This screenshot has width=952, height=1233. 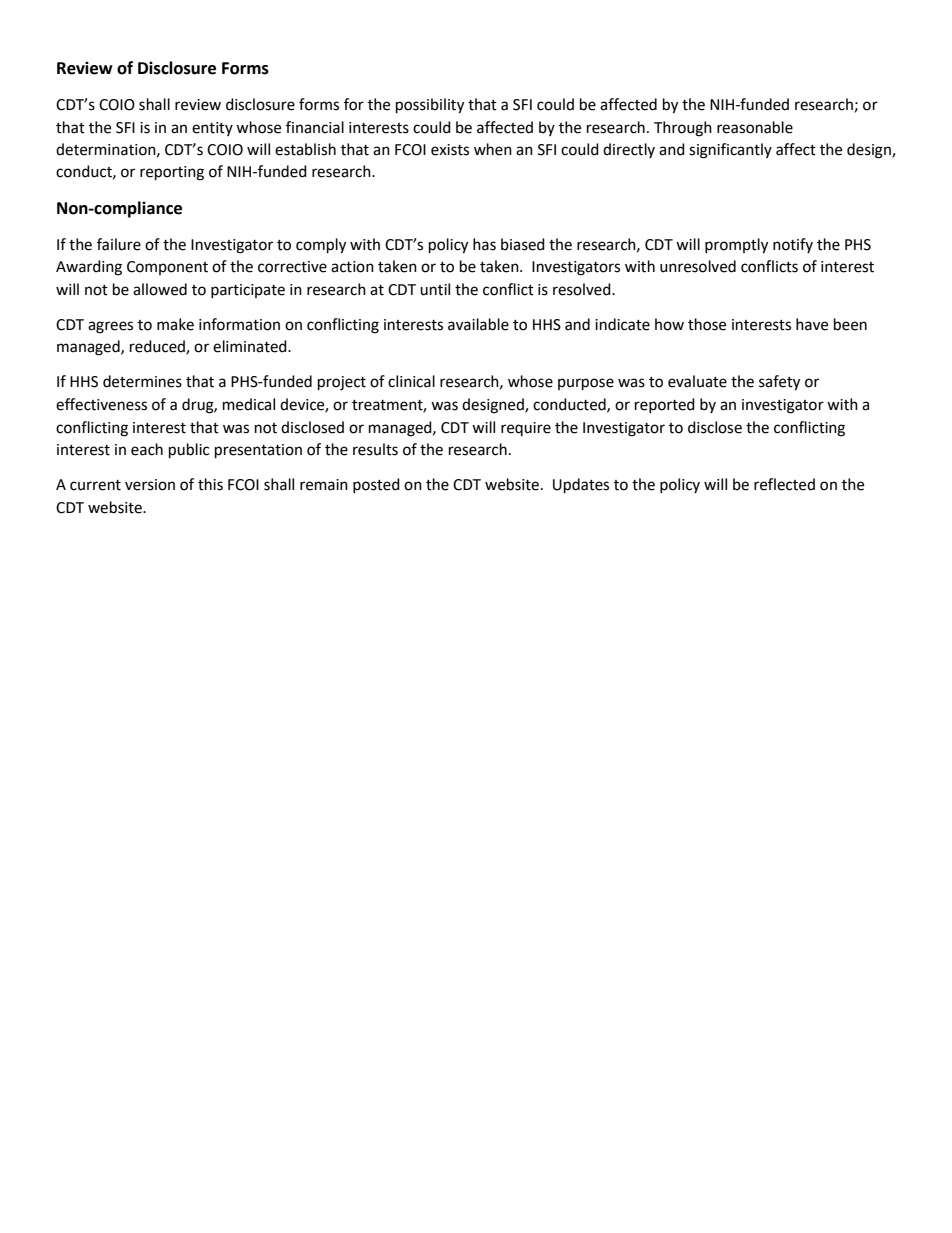 What do you see at coordinates (707, 324) in the screenshot?
I see `those` at bounding box center [707, 324].
